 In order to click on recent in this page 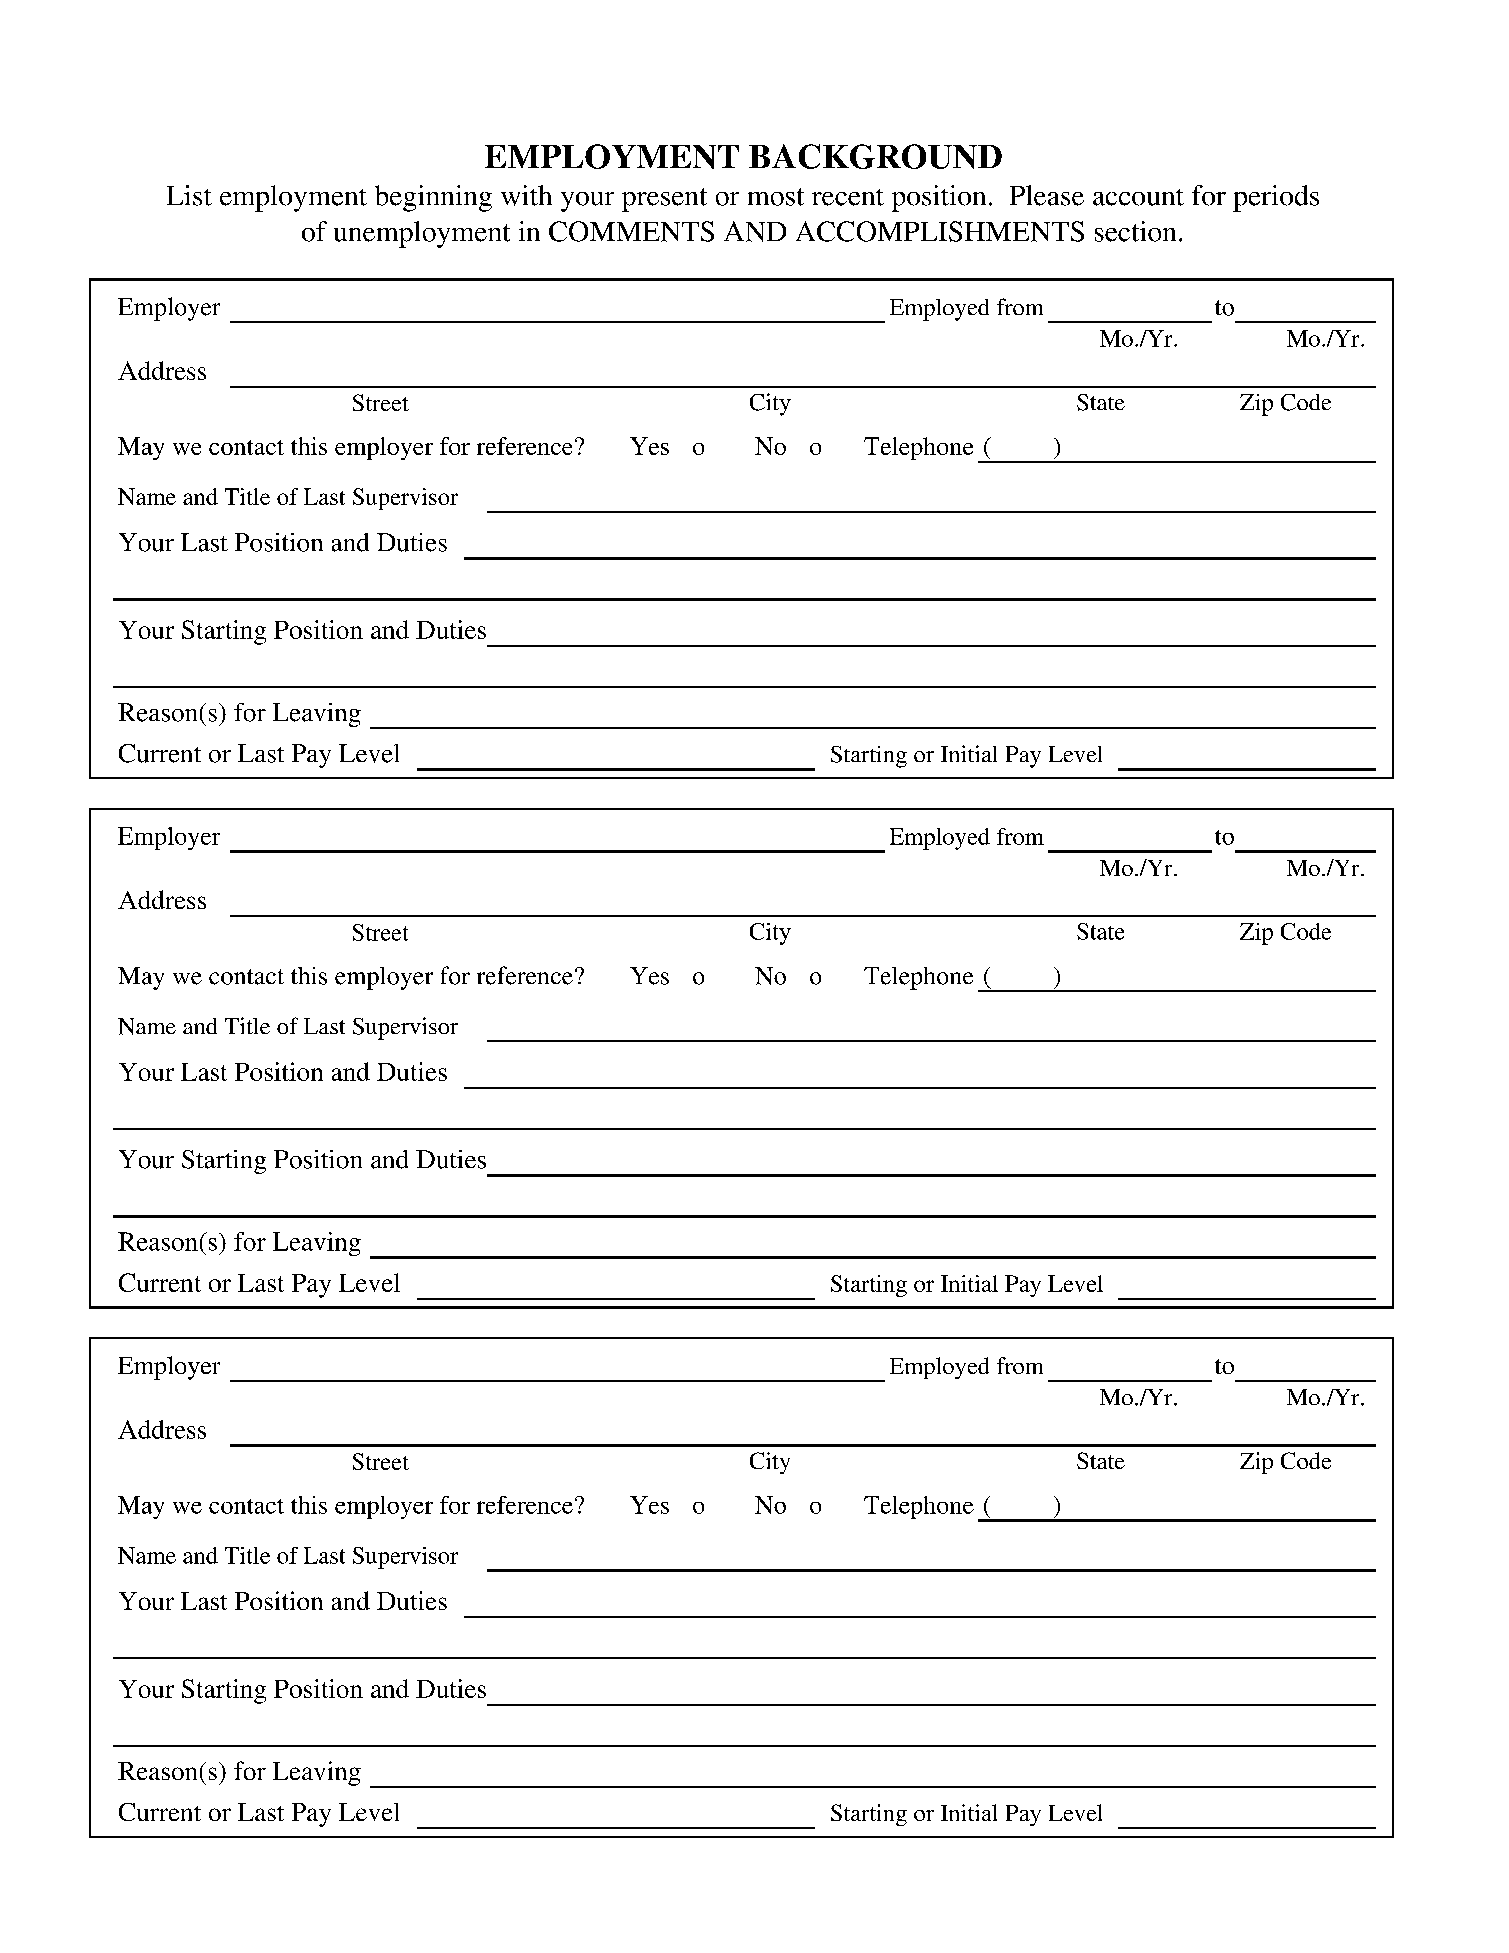, I will do `click(848, 197)`.
